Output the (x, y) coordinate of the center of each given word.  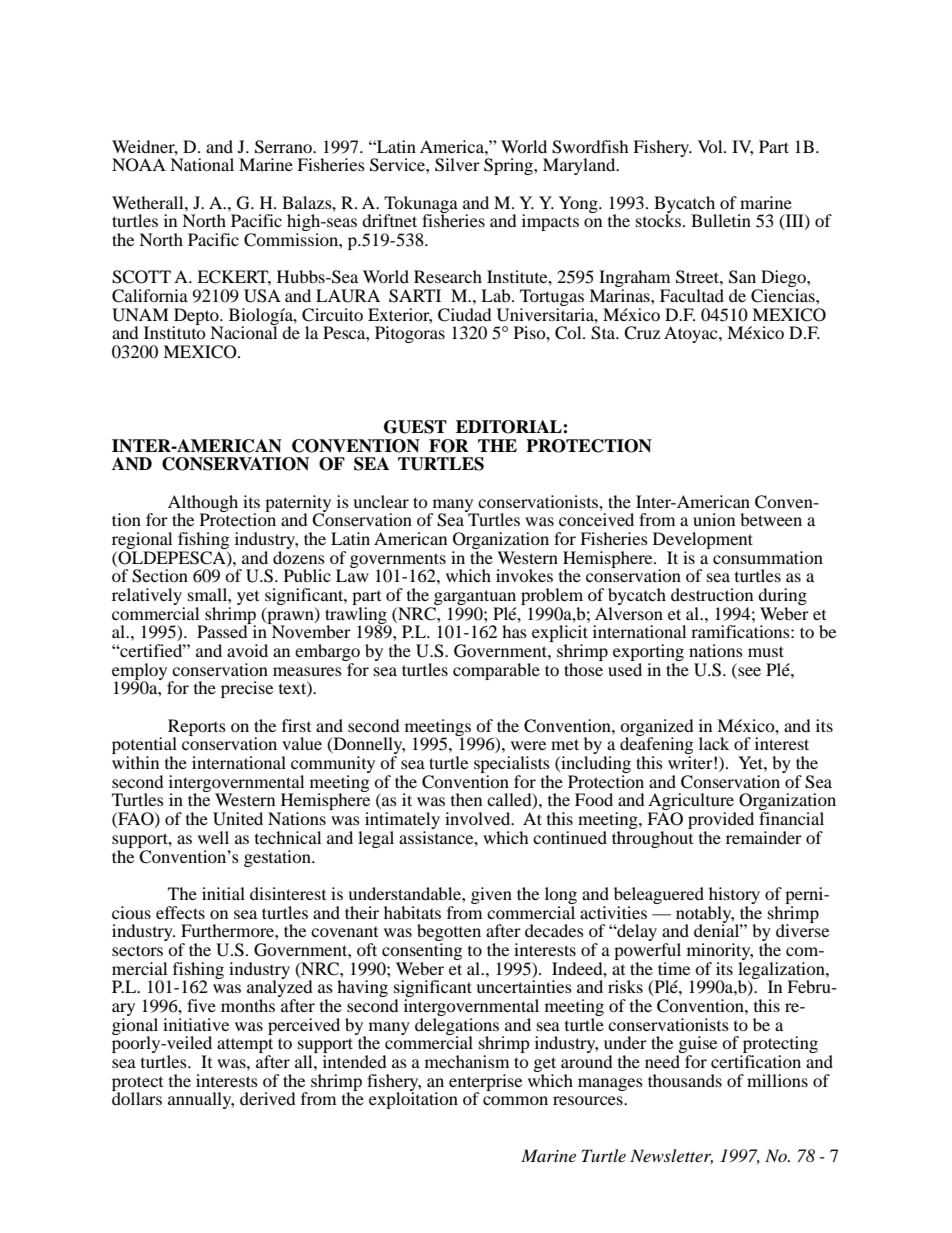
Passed (223, 630)
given (491, 895)
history (734, 895)
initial (223, 893)
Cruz (642, 333)
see (749, 671)
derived (268, 1098)
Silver (457, 165)
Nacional (243, 331)
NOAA (139, 165)
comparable (496, 671)
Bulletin (721, 220)
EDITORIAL (510, 427)
